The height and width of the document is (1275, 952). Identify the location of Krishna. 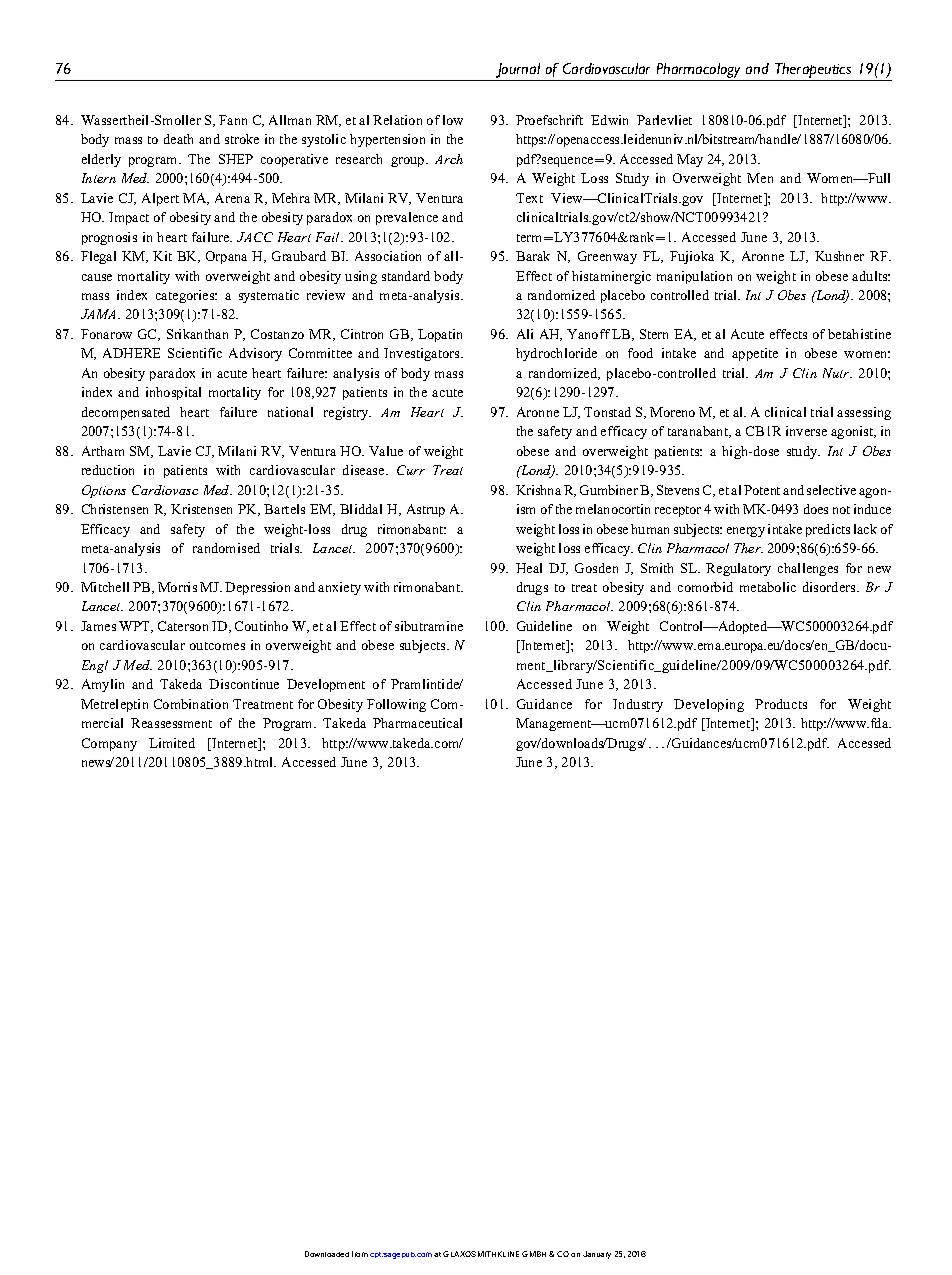
(538, 490).
